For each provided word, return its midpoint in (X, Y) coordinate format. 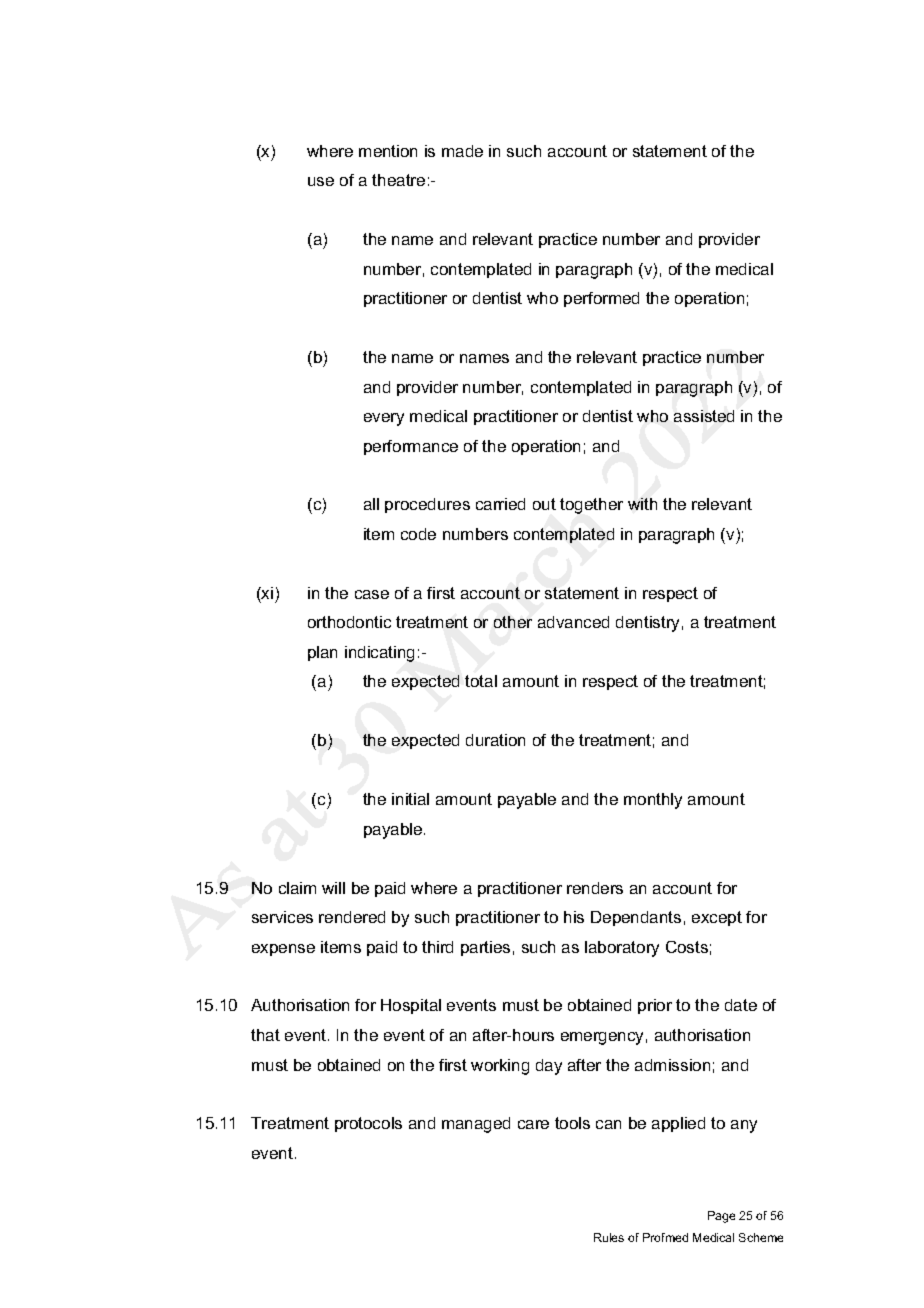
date (741, 1005)
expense (283, 950)
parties (485, 948)
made (462, 151)
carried (500, 504)
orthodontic (349, 622)
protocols (368, 1124)
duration (495, 740)
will (333, 888)
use (321, 181)
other (513, 622)
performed (601, 299)
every (384, 419)
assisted (704, 416)
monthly (653, 801)
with (642, 504)
